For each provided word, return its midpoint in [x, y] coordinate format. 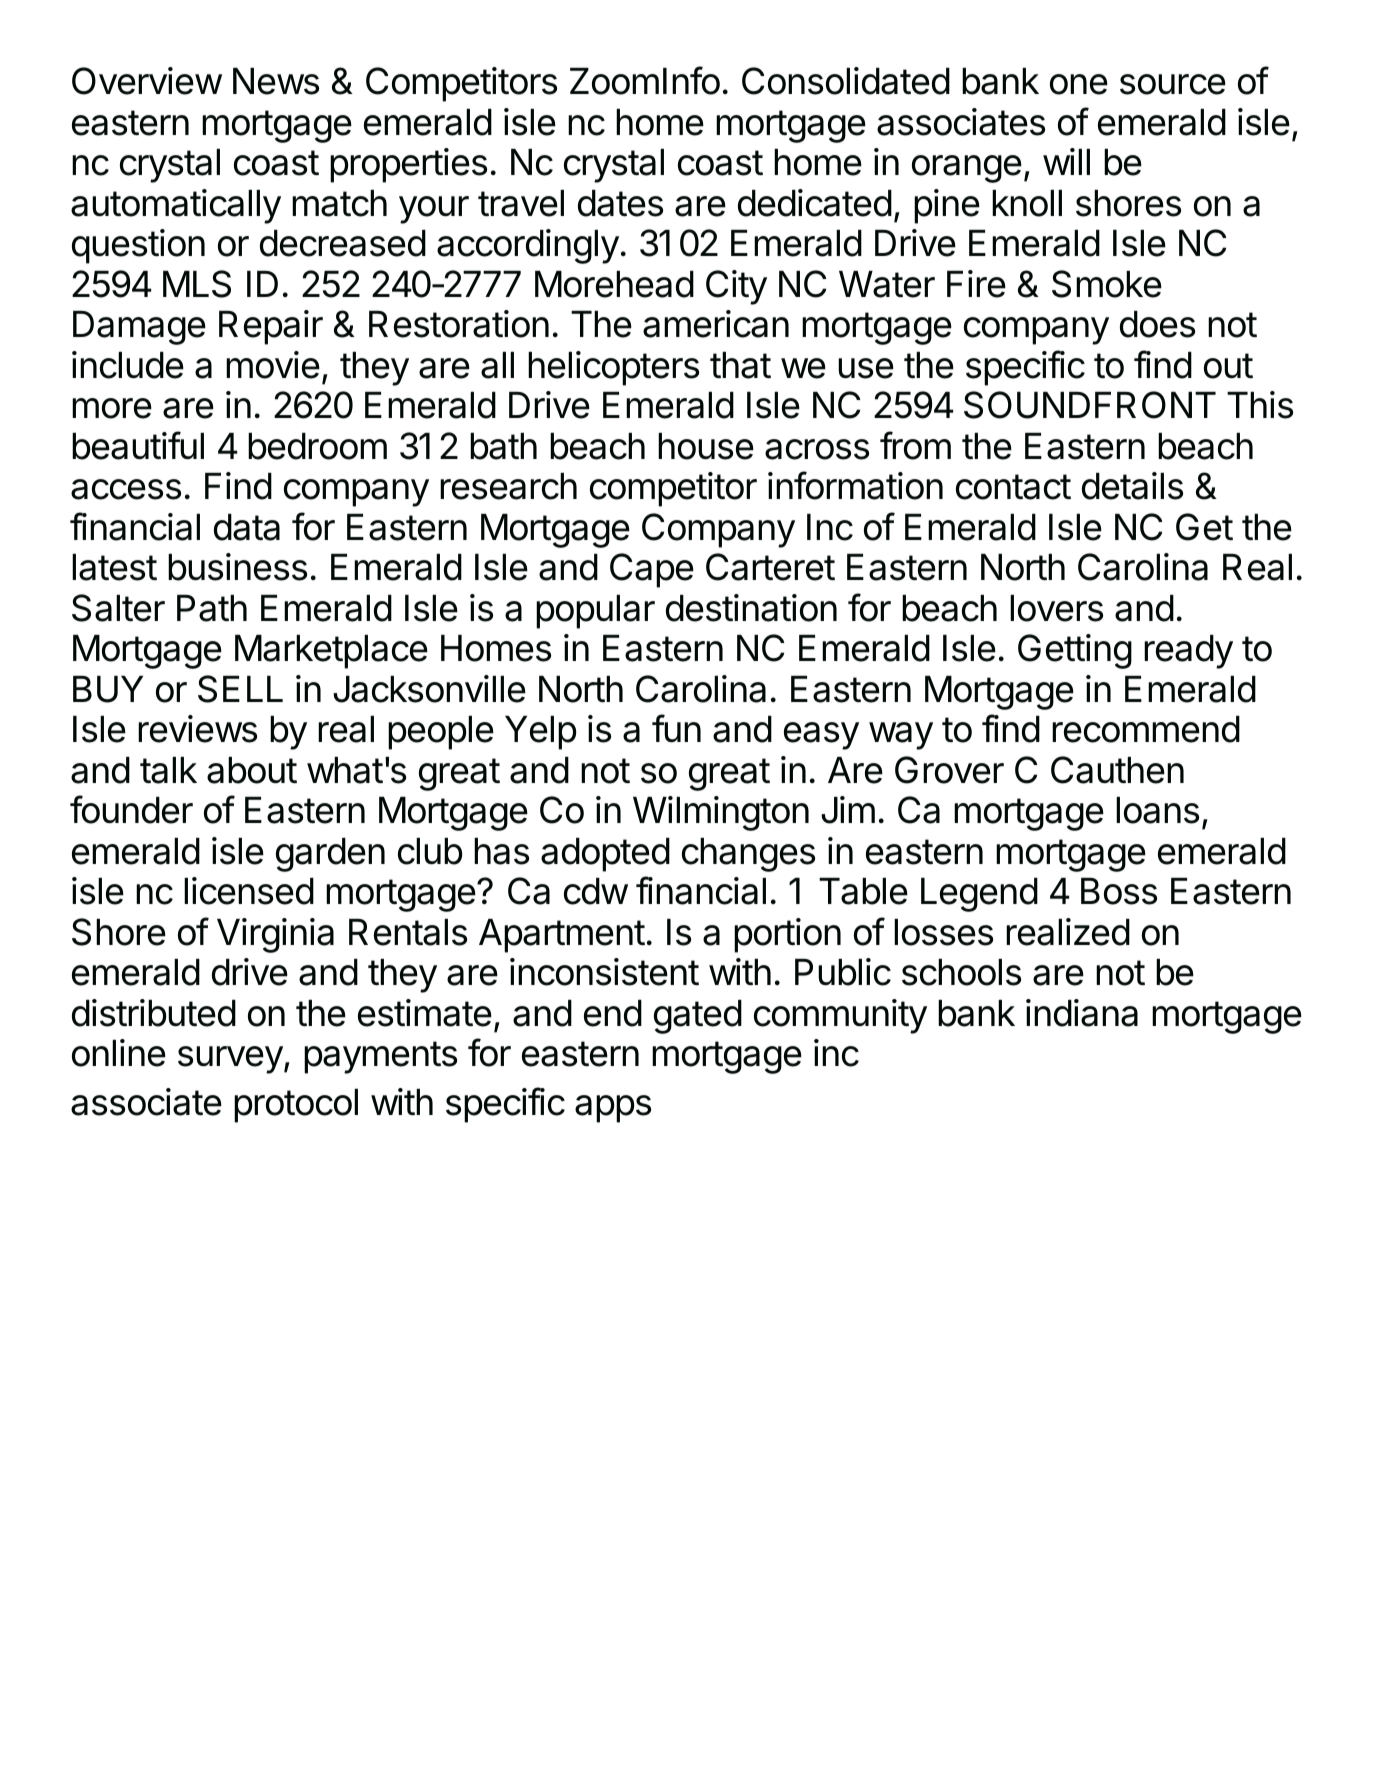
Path [212, 608]
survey [230, 1060]
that [740, 365]
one [1079, 84]
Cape [652, 570]
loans [1157, 810]
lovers [1056, 608]
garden [330, 855]
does [1157, 324]
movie [273, 365]
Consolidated [846, 81]
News [276, 81]
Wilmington [721, 813]
